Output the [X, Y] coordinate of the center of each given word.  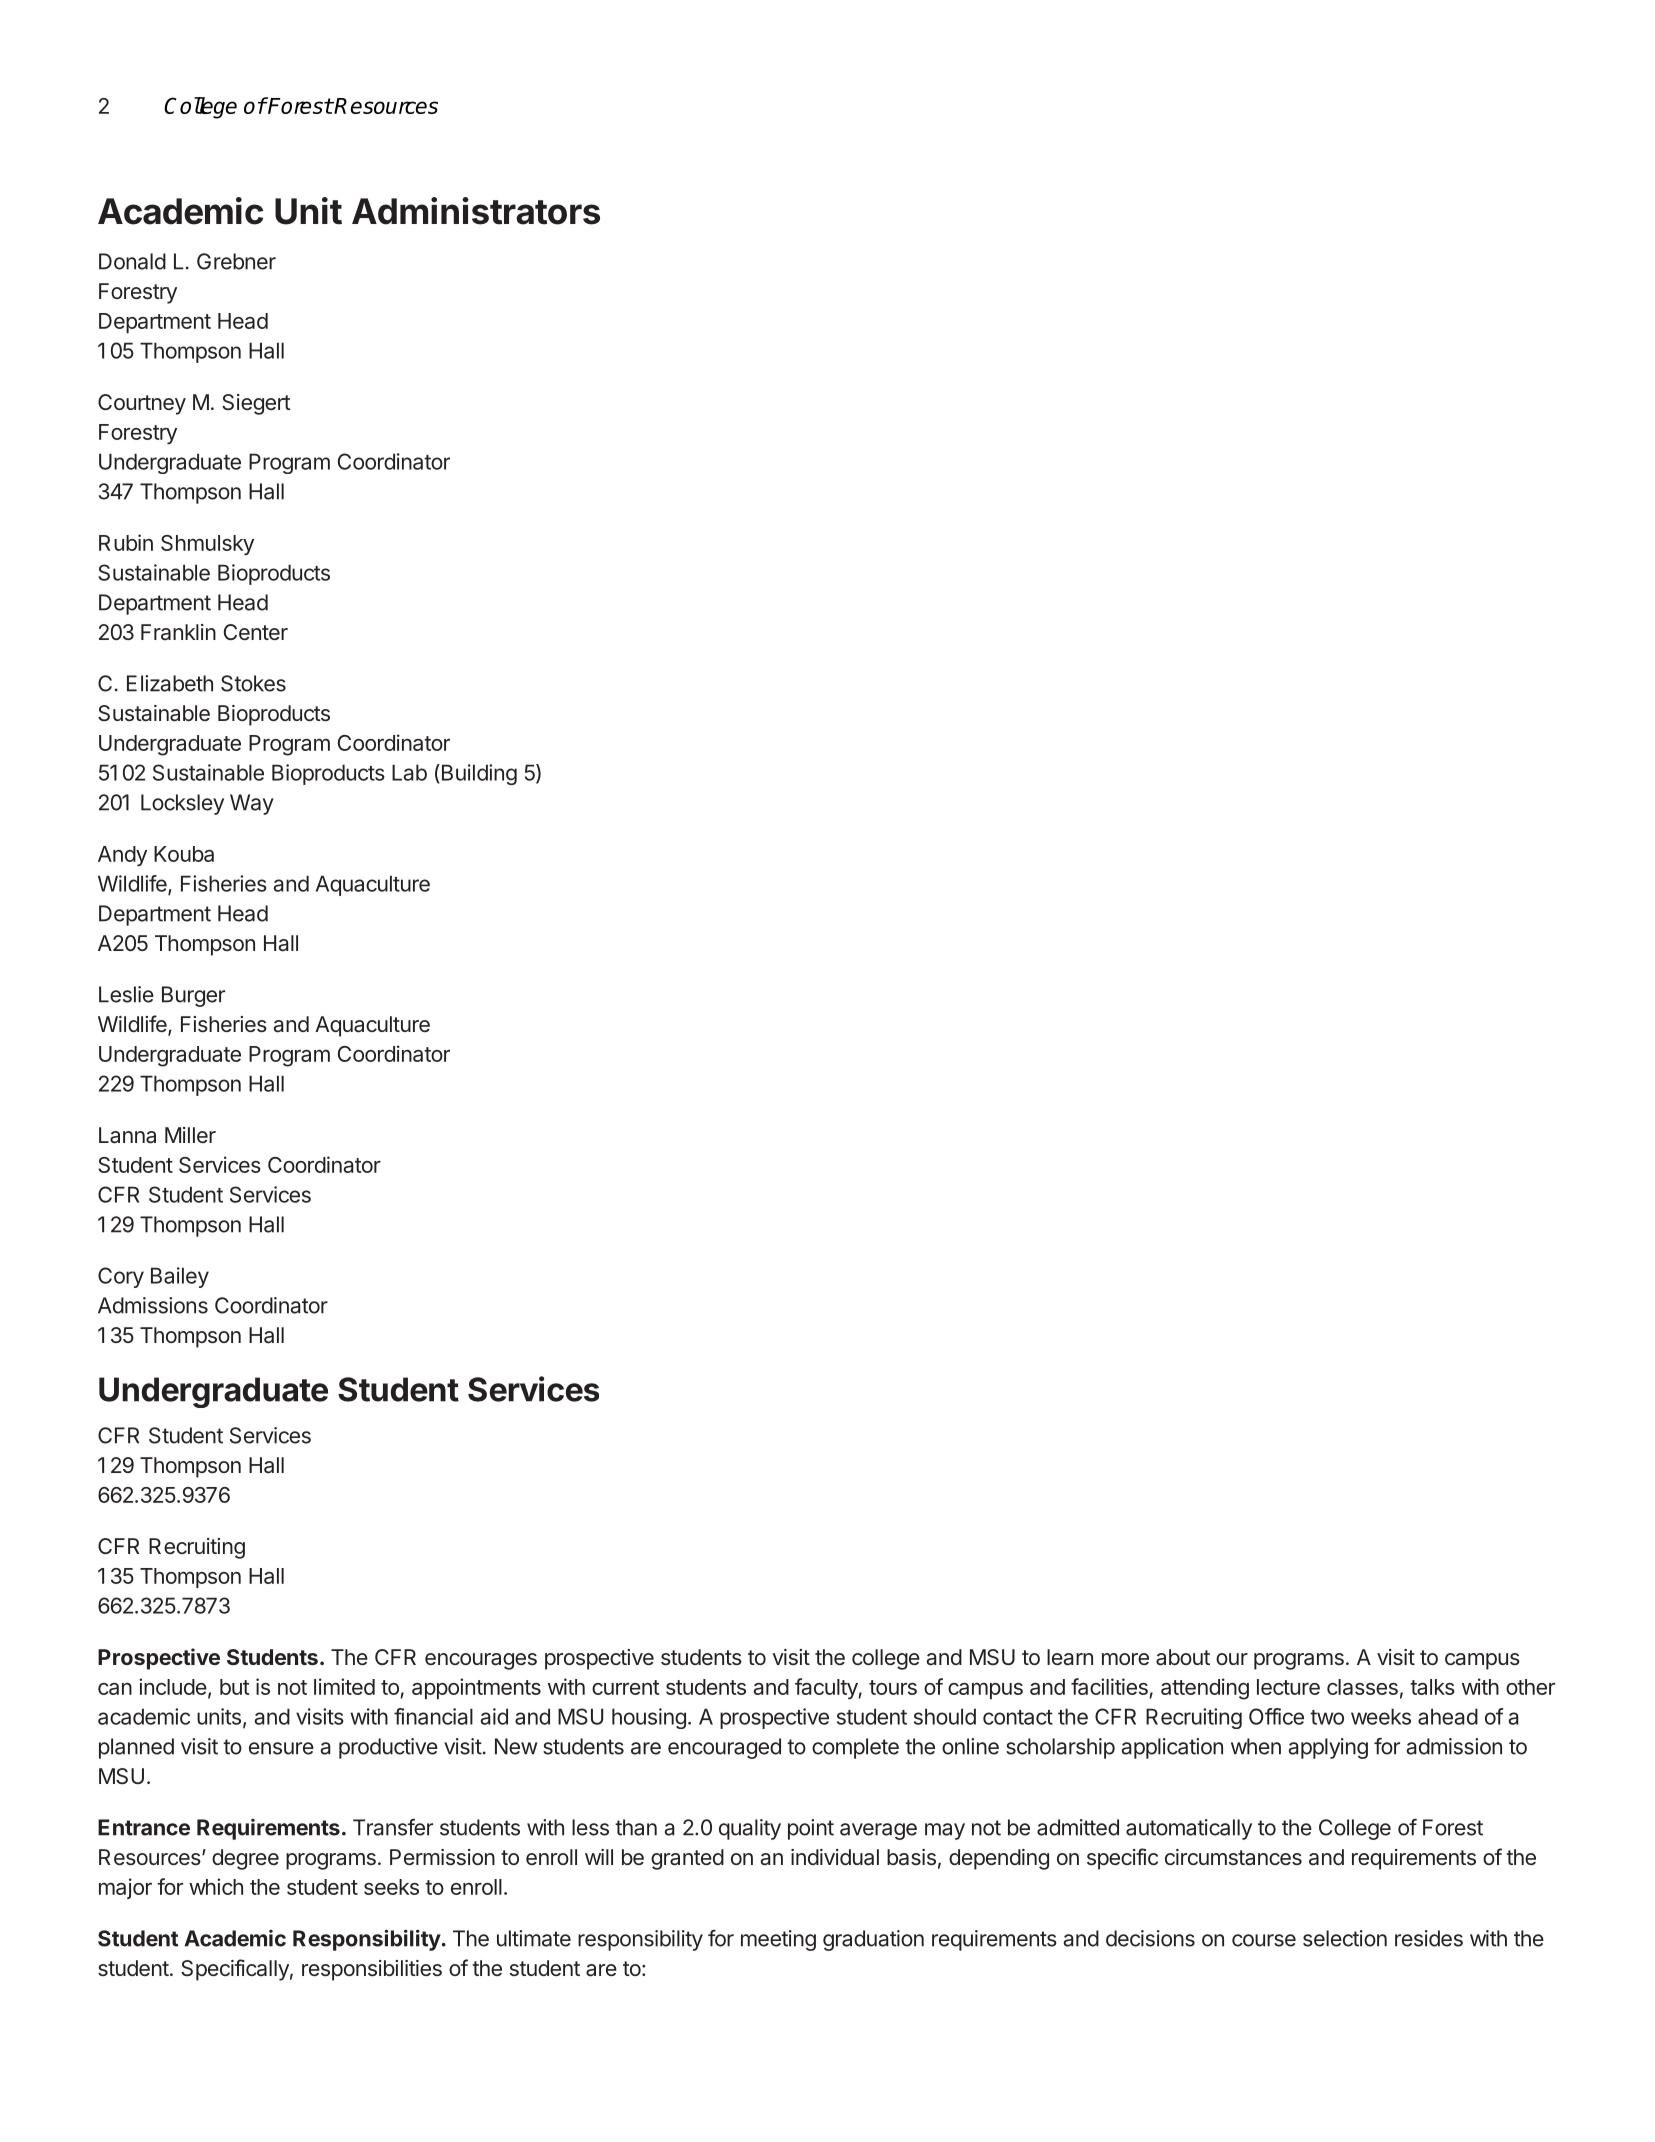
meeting [778, 1940]
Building [478, 774]
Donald [132, 261]
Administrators [476, 211]
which [216, 1886]
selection [1345, 1938]
